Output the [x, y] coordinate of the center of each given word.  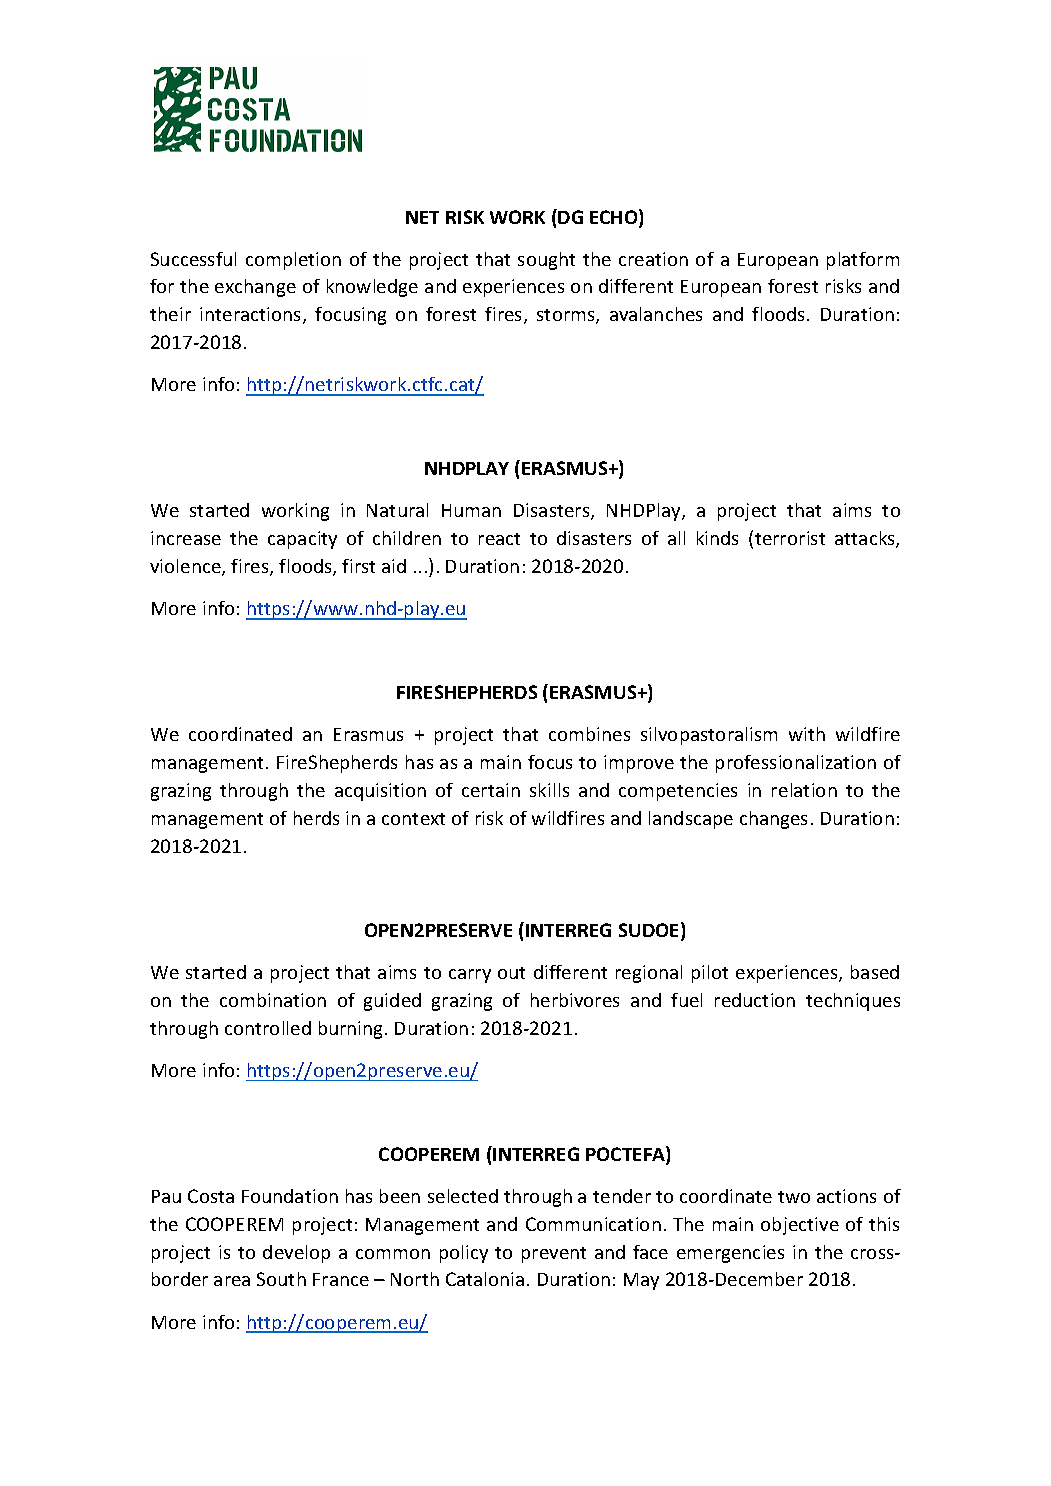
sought [546, 261]
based [875, 972]
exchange [255, 288]
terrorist [790, 538]
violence [186, 567]
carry [470, 976]
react [499, 539]
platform [863, 261]
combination [273, 1000]
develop [296, 1254]
